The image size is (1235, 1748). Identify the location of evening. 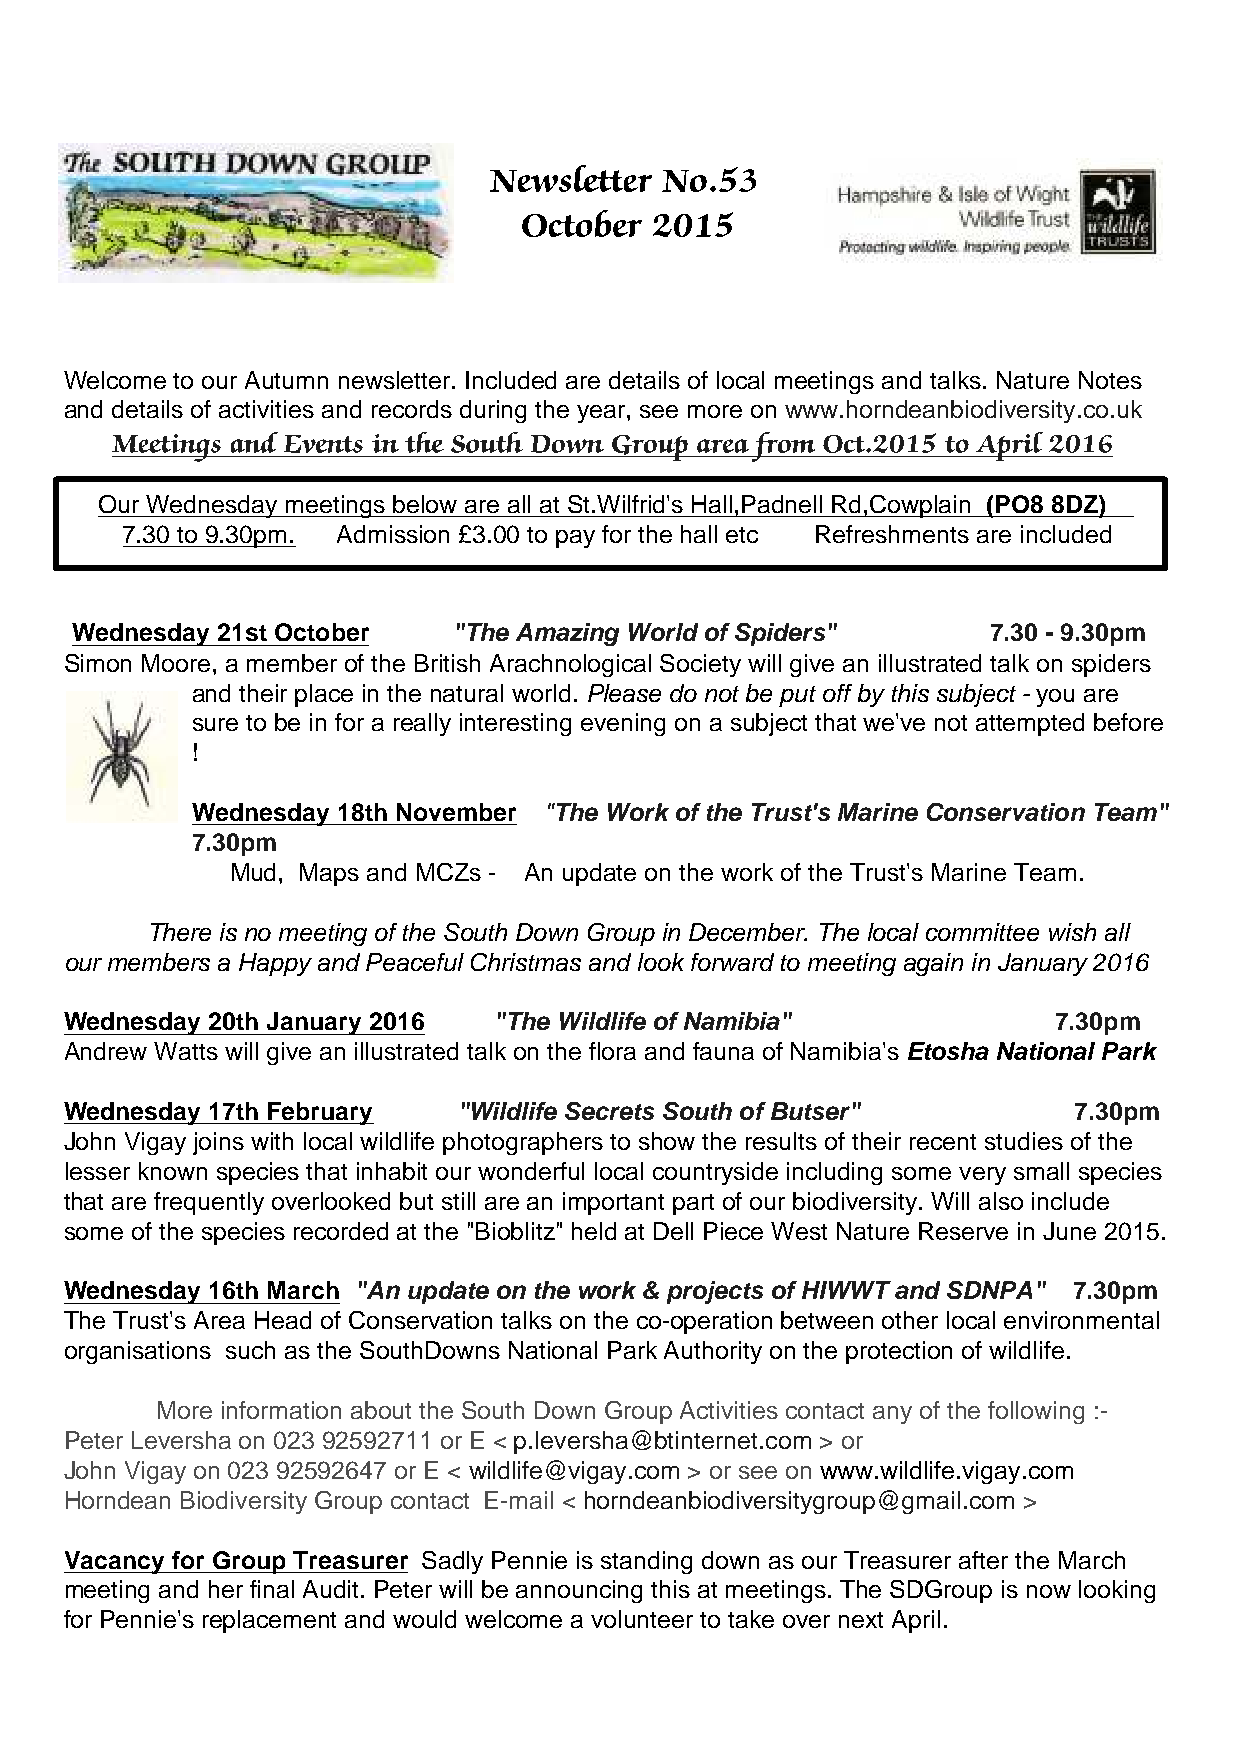
(623, 724).
